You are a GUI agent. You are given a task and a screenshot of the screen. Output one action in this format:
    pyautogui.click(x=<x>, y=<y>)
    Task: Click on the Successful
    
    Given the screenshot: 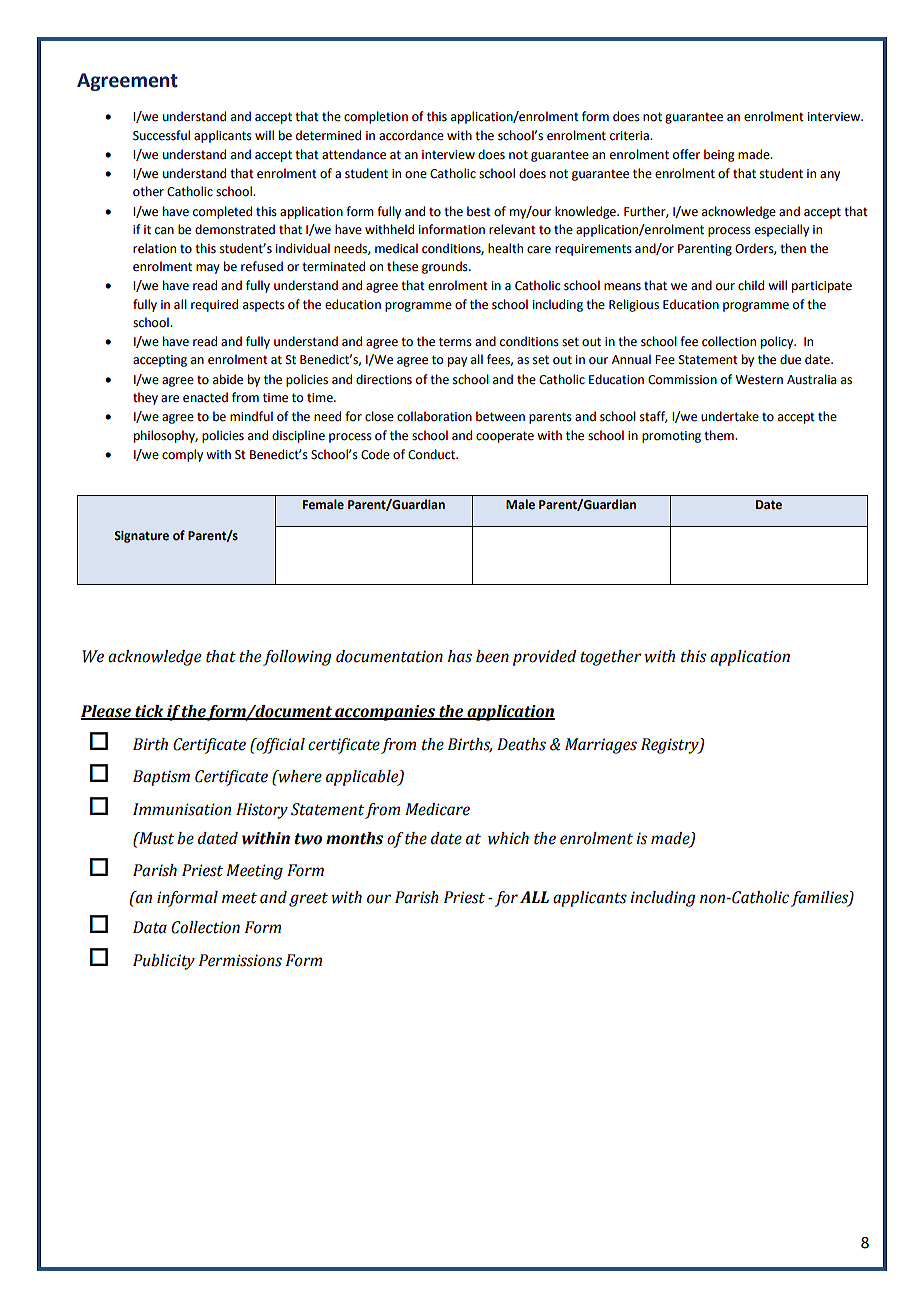 What is the action you would take?
    pyautogui.click(x=161, y=135)
